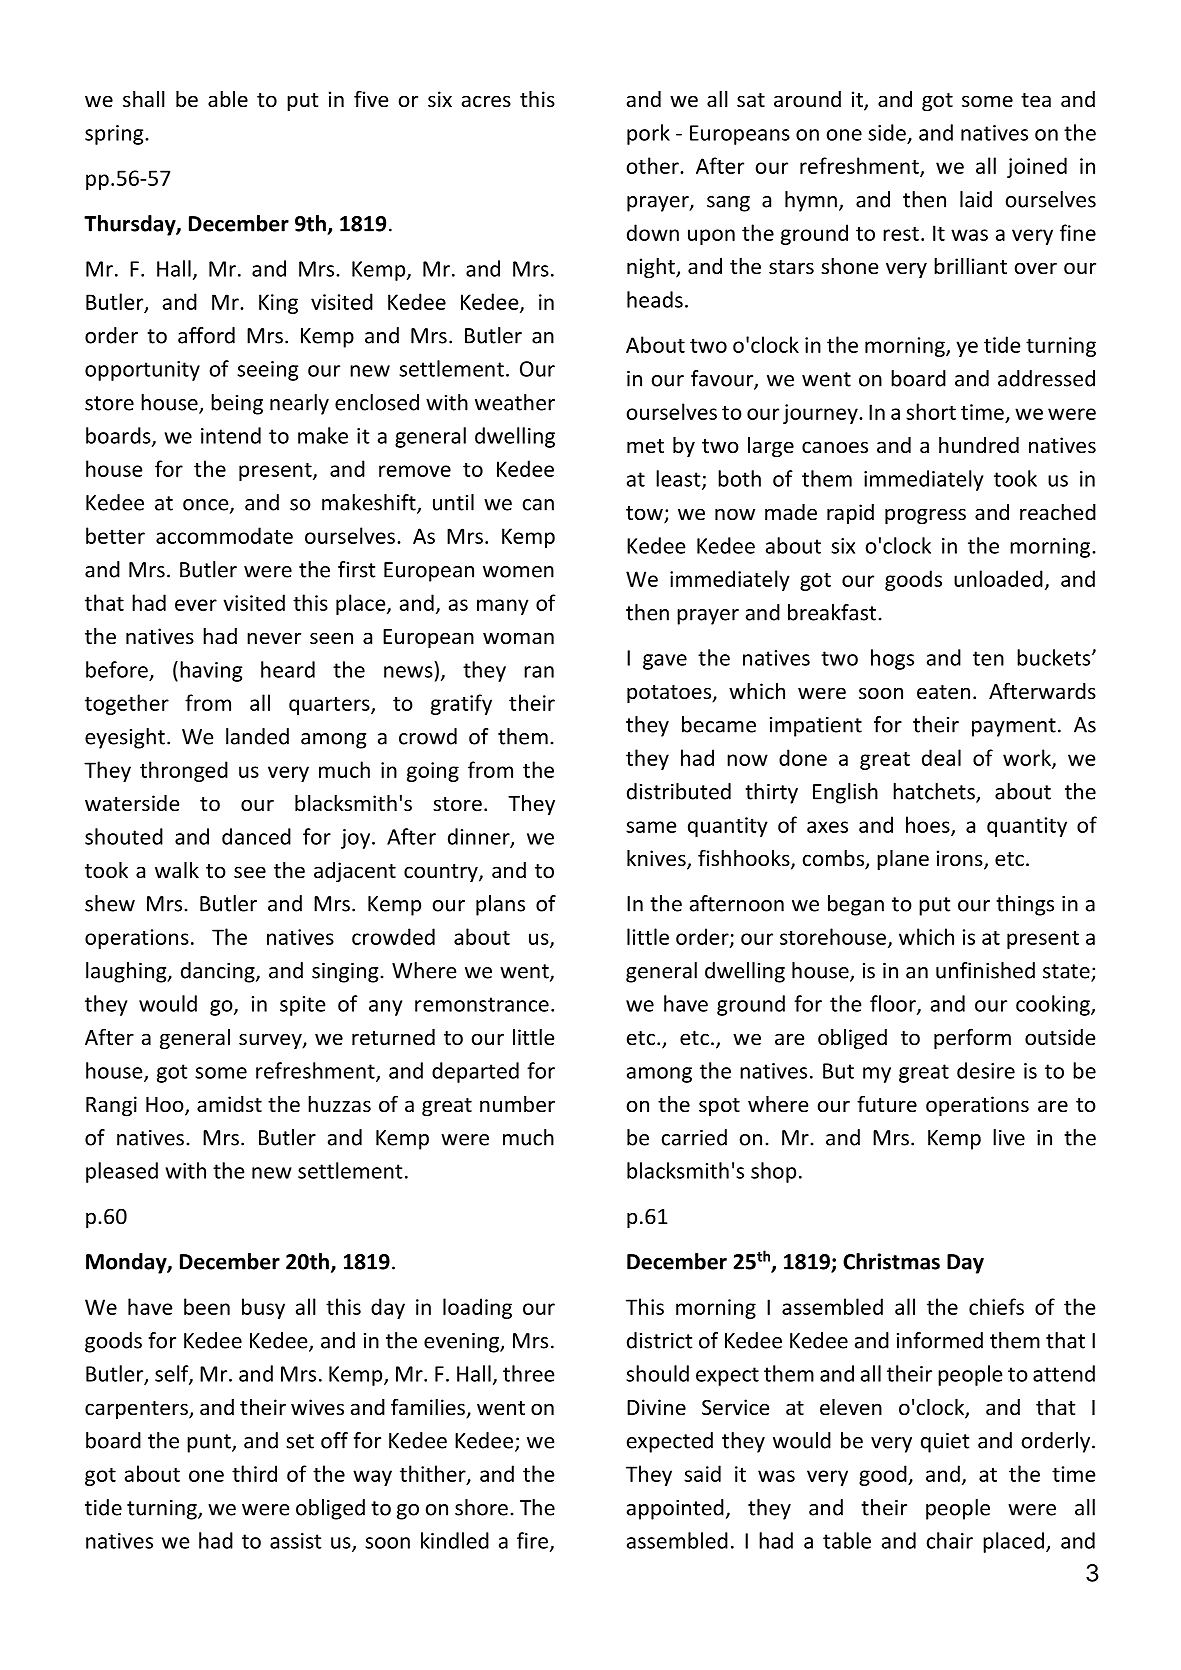 The height and width of the screenshot is (1670, 1181). Describe the element at coordinates (929, 825) in the screenshot. I see `hoes` at that location.
